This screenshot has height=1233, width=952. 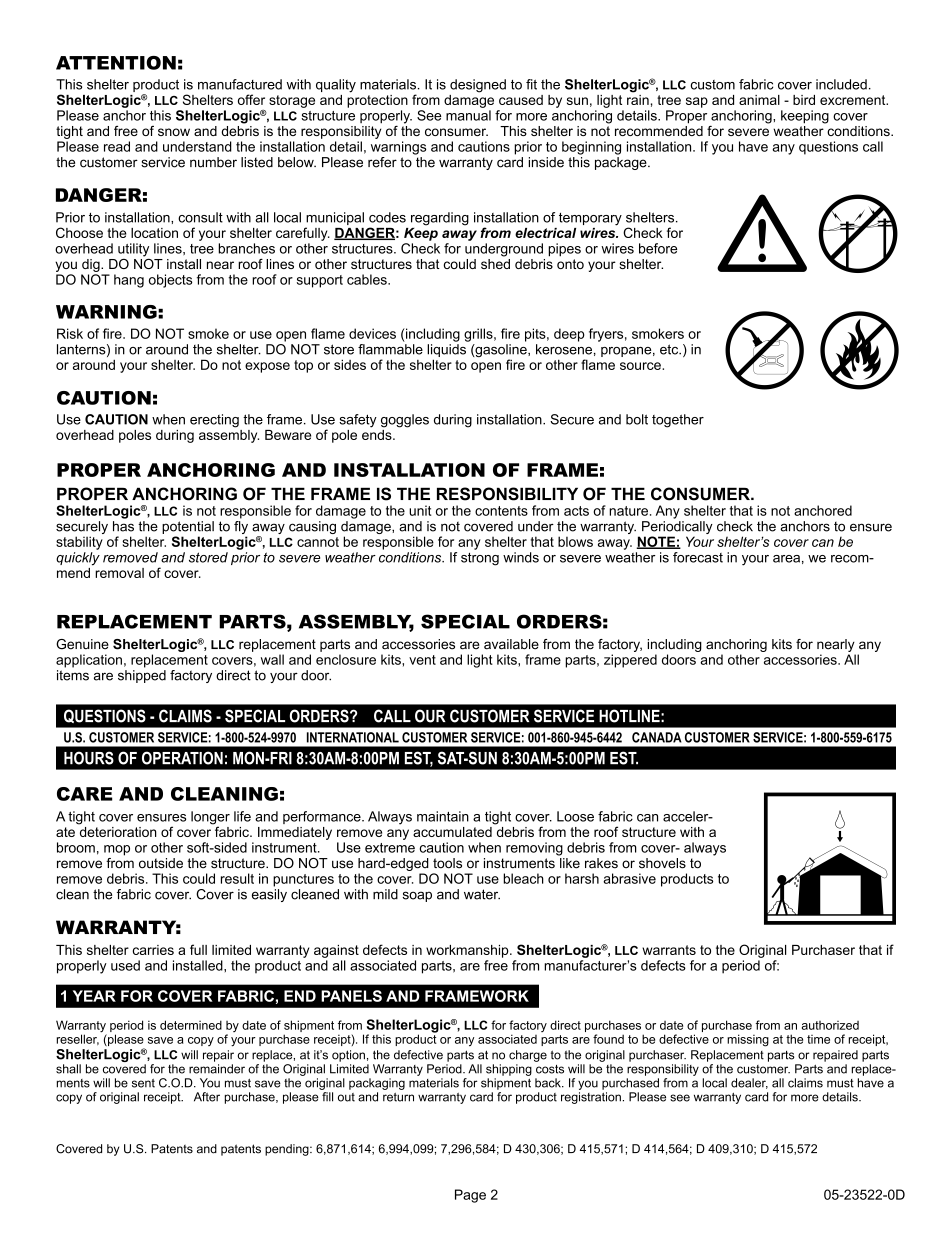 What do you see at coordinates (470, 1196) in the screenshot?
I see `Page` at bounding box center [470, 1196].
